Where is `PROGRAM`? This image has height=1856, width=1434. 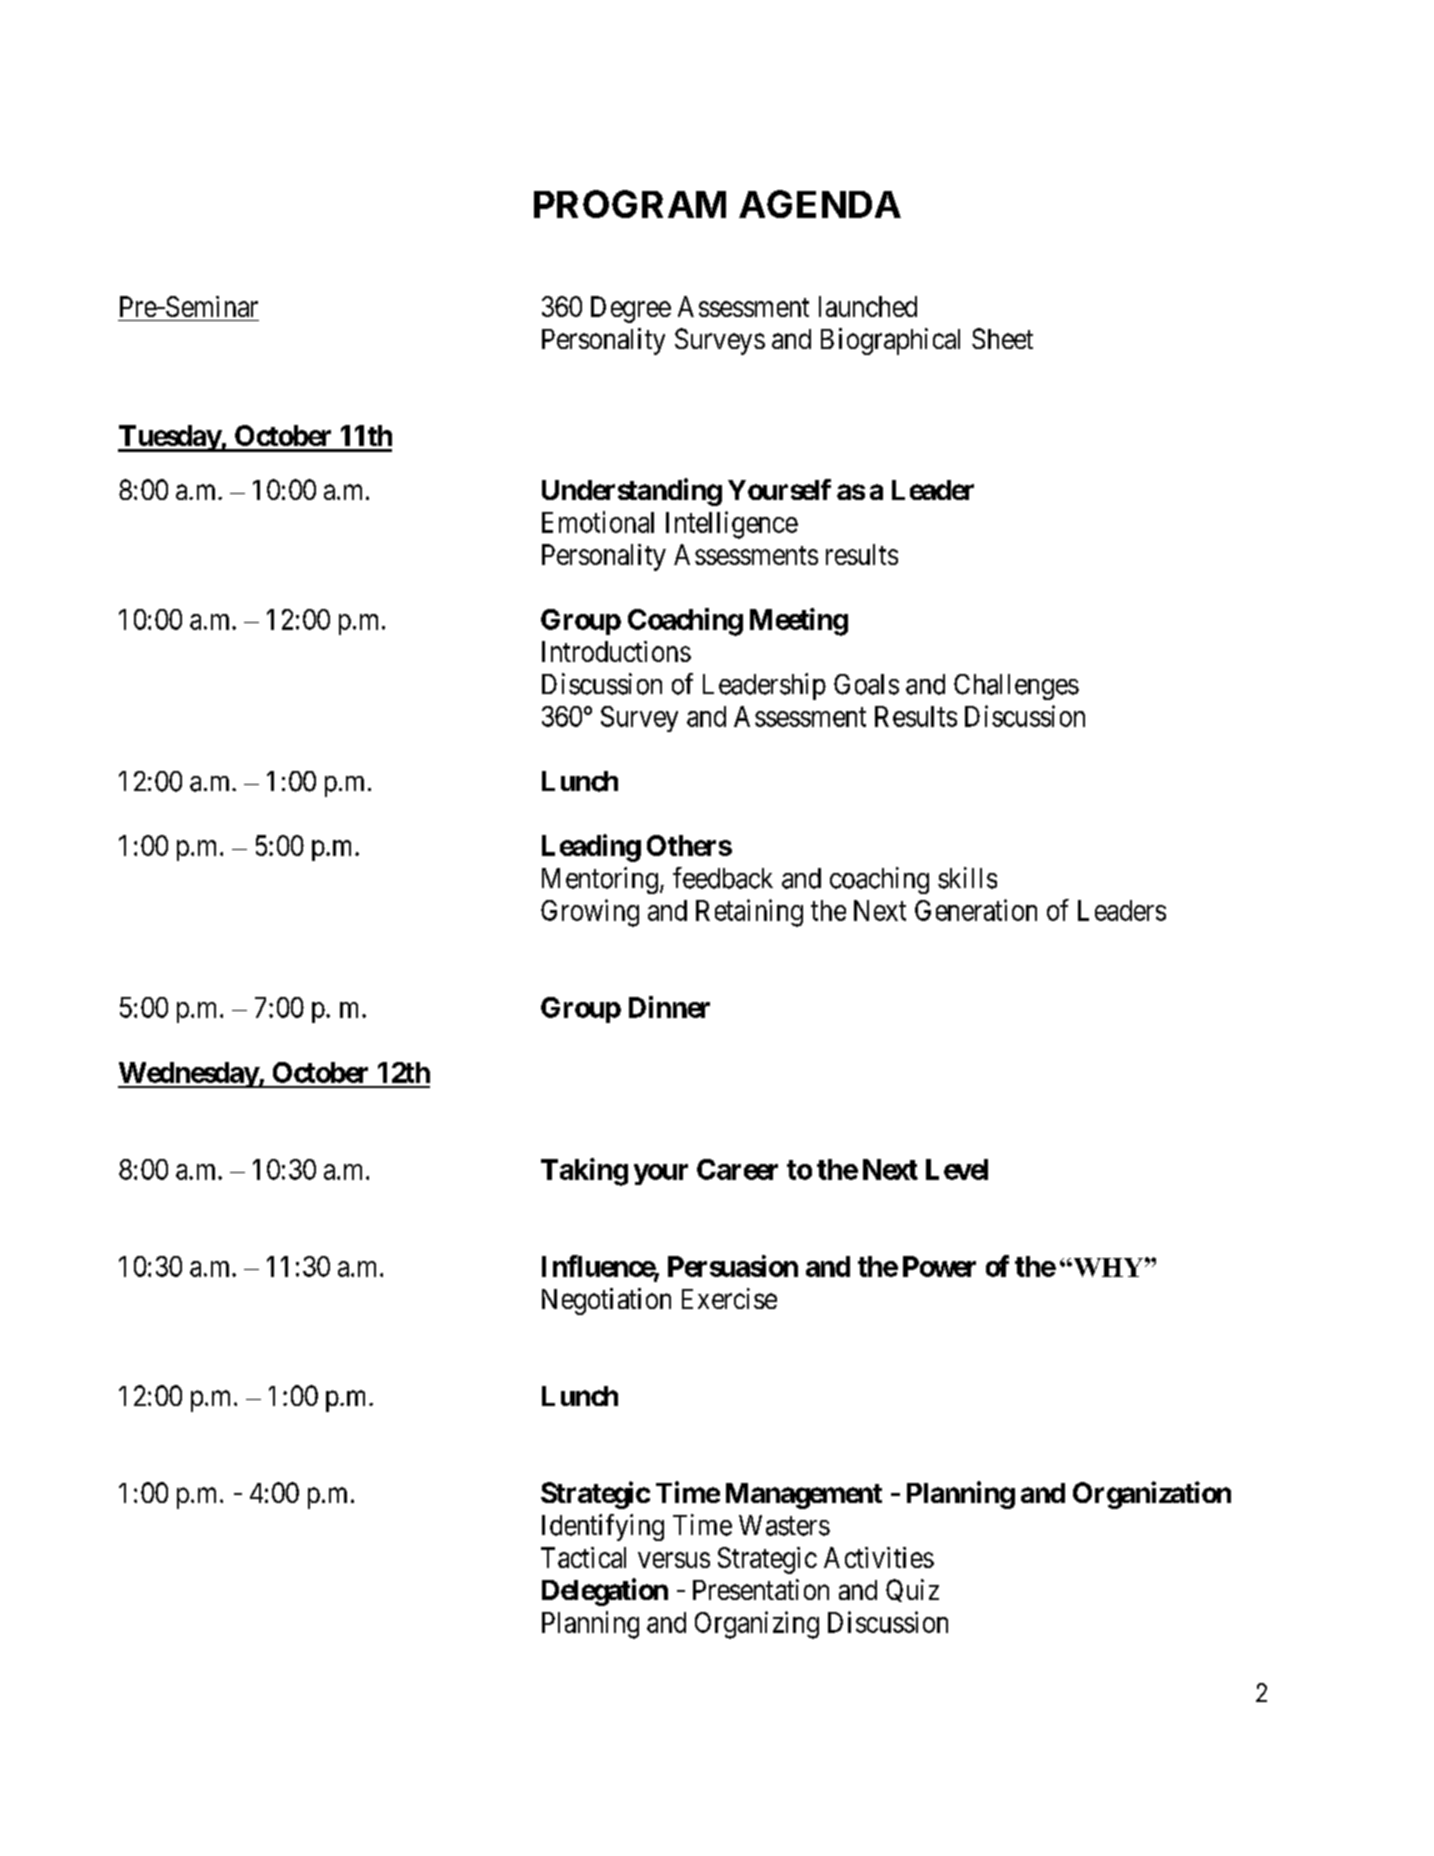
PROGRAM is located at coordinates (630, 204).
